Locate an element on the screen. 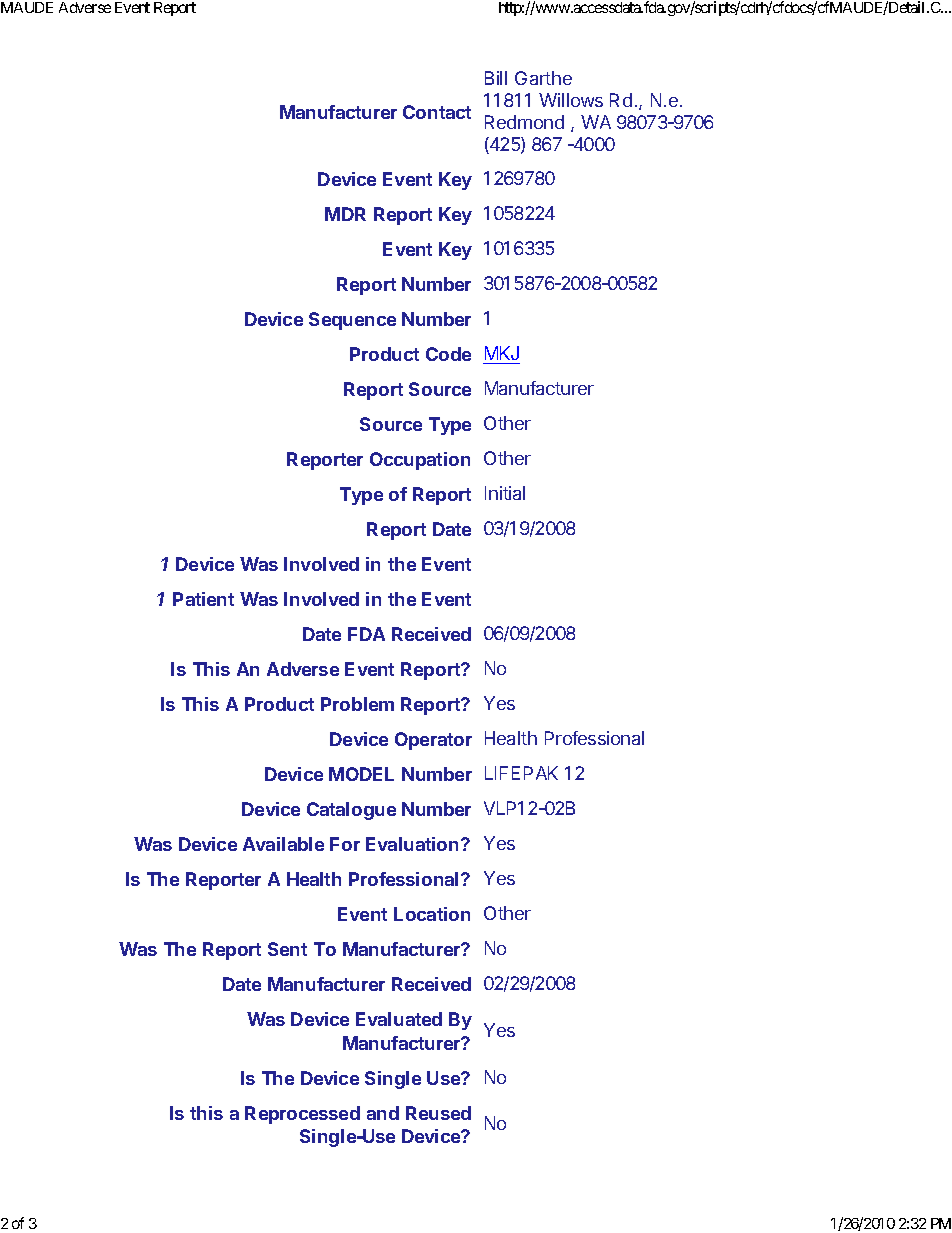 This screenshot has height=1233, width=952. Contact is located at coordinates (437, 112).
